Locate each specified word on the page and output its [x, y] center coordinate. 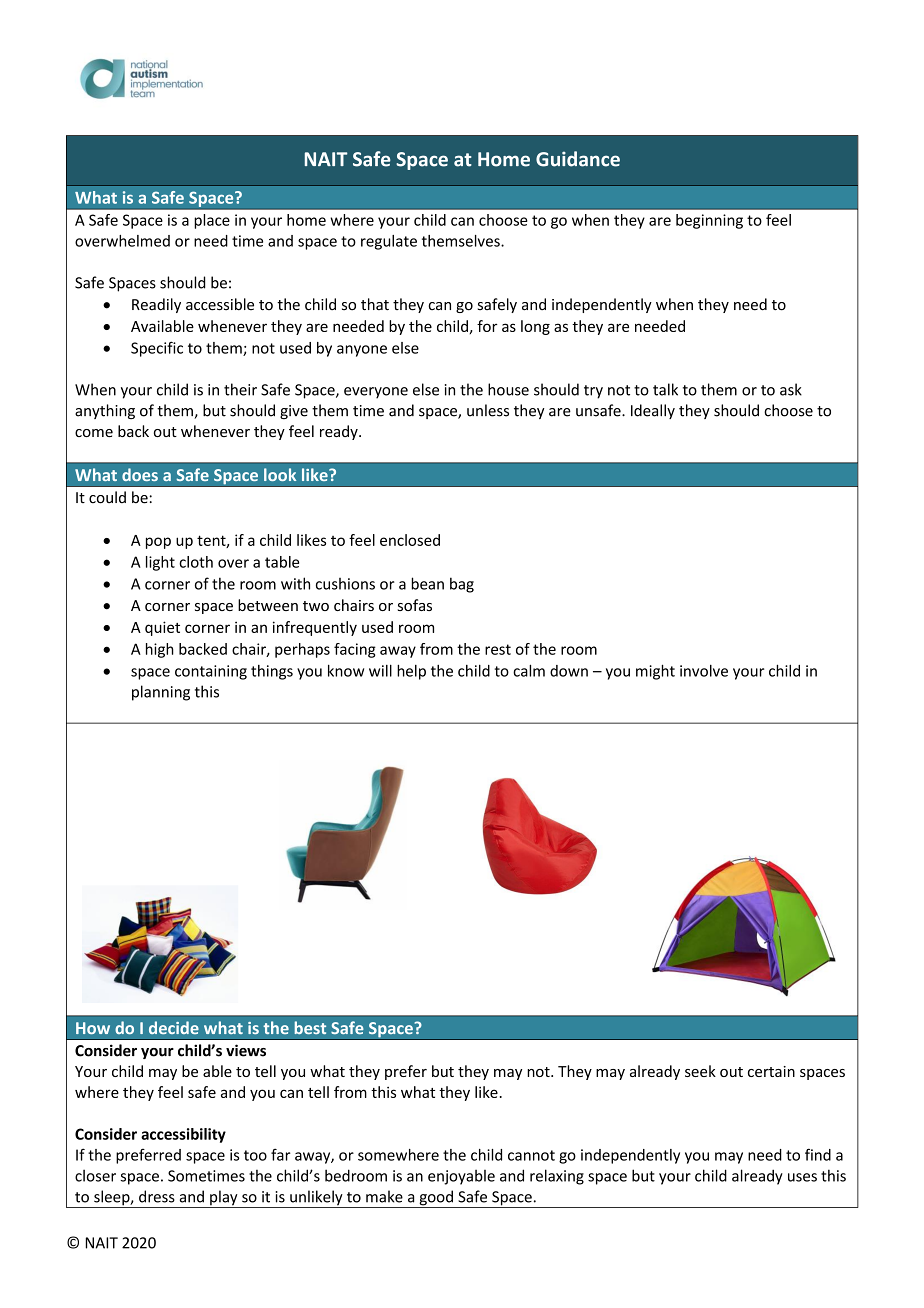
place [212, 221]
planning [161, 693]
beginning [709, 221]
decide [174, 1027]
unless [488, 410]
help [411, 672]
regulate [389, 242]
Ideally [653, 411]
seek [700, 1071]
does [140, 474]
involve [704, 671]
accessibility [183, 1135]
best [310, 1027]
